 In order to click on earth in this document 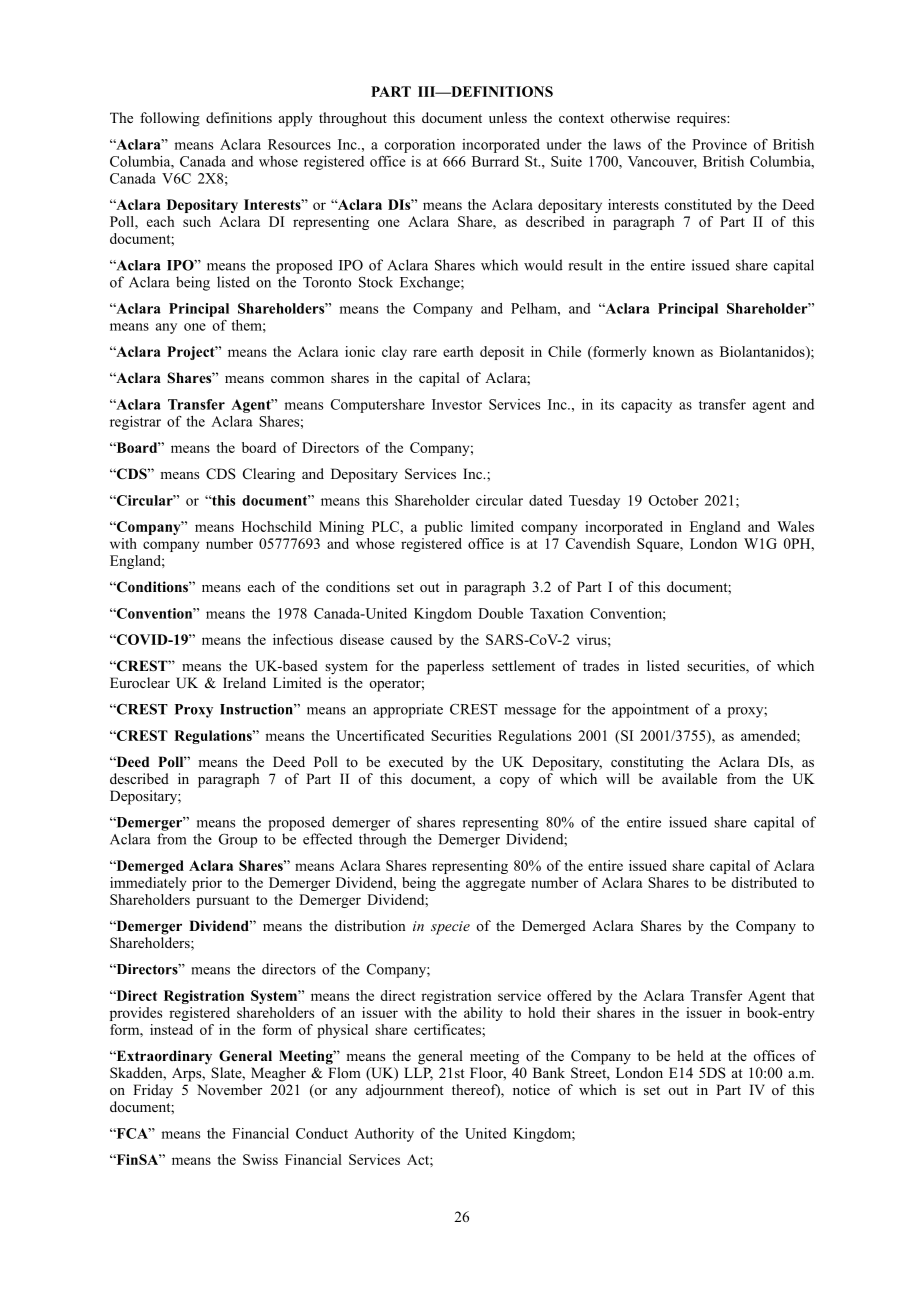, I will do `click(458, 351)`.
